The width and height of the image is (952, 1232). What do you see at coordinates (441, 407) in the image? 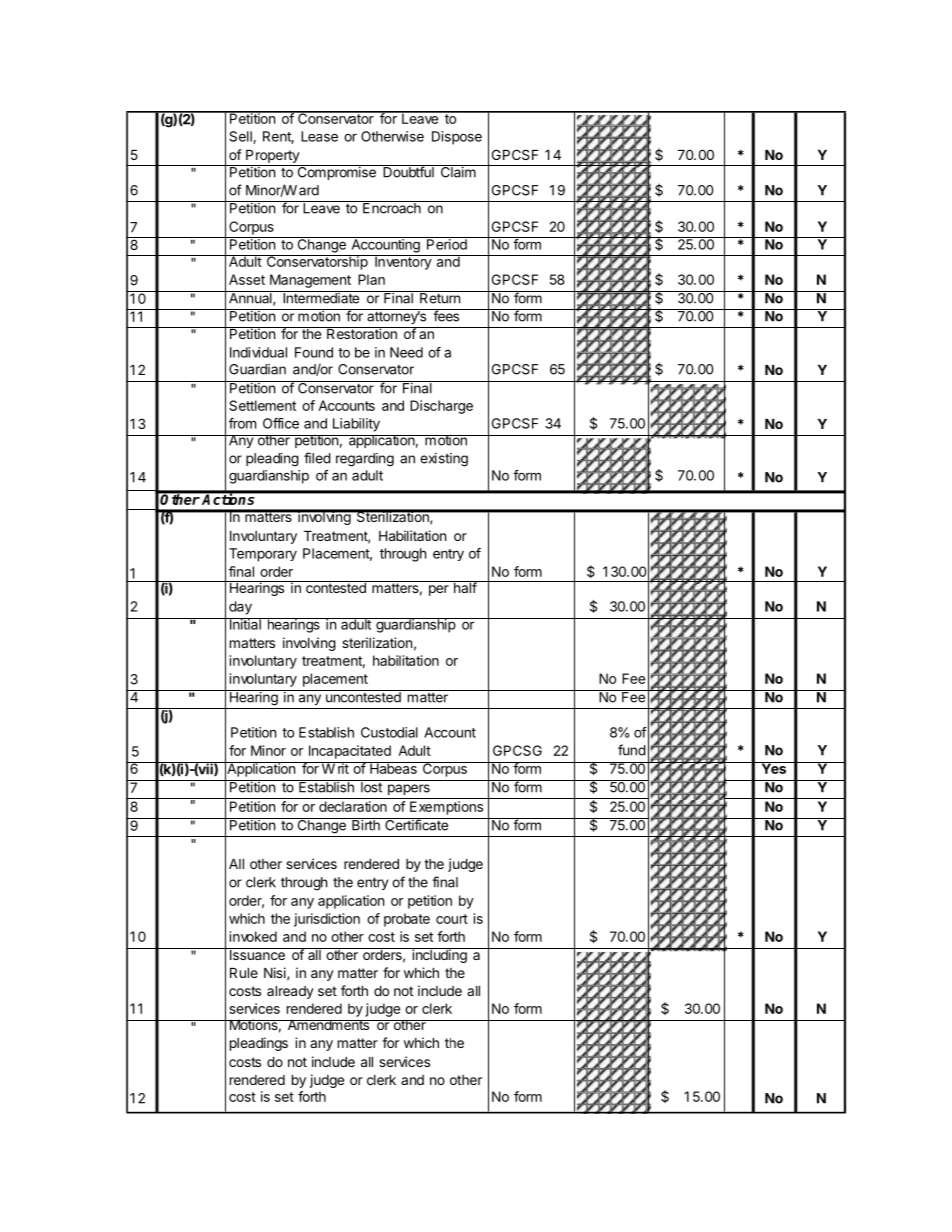
I see `Discharge` at bounding box center [441, 407].
